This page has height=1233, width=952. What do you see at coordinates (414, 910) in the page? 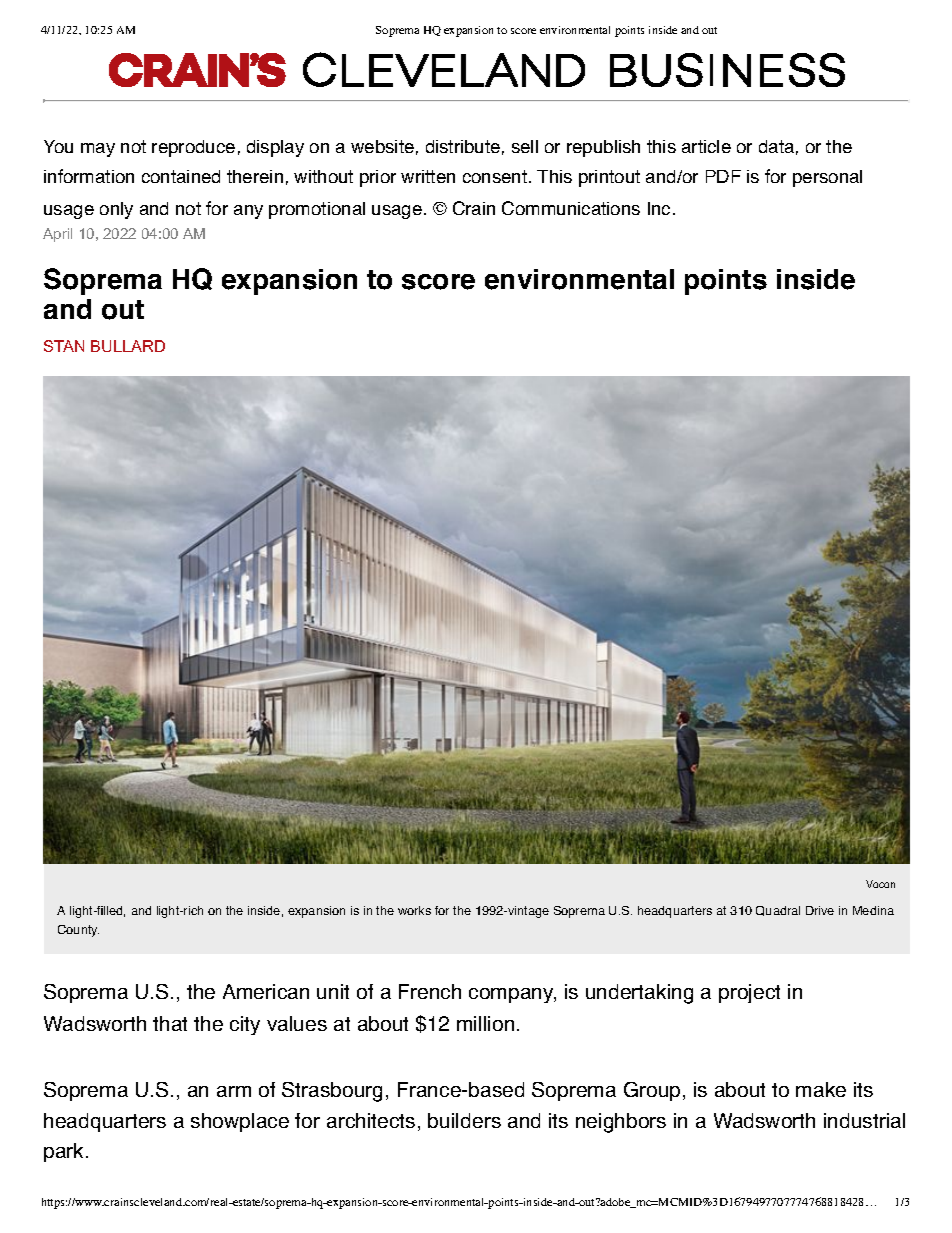
I see `works` at bounding box center [414, 910].
